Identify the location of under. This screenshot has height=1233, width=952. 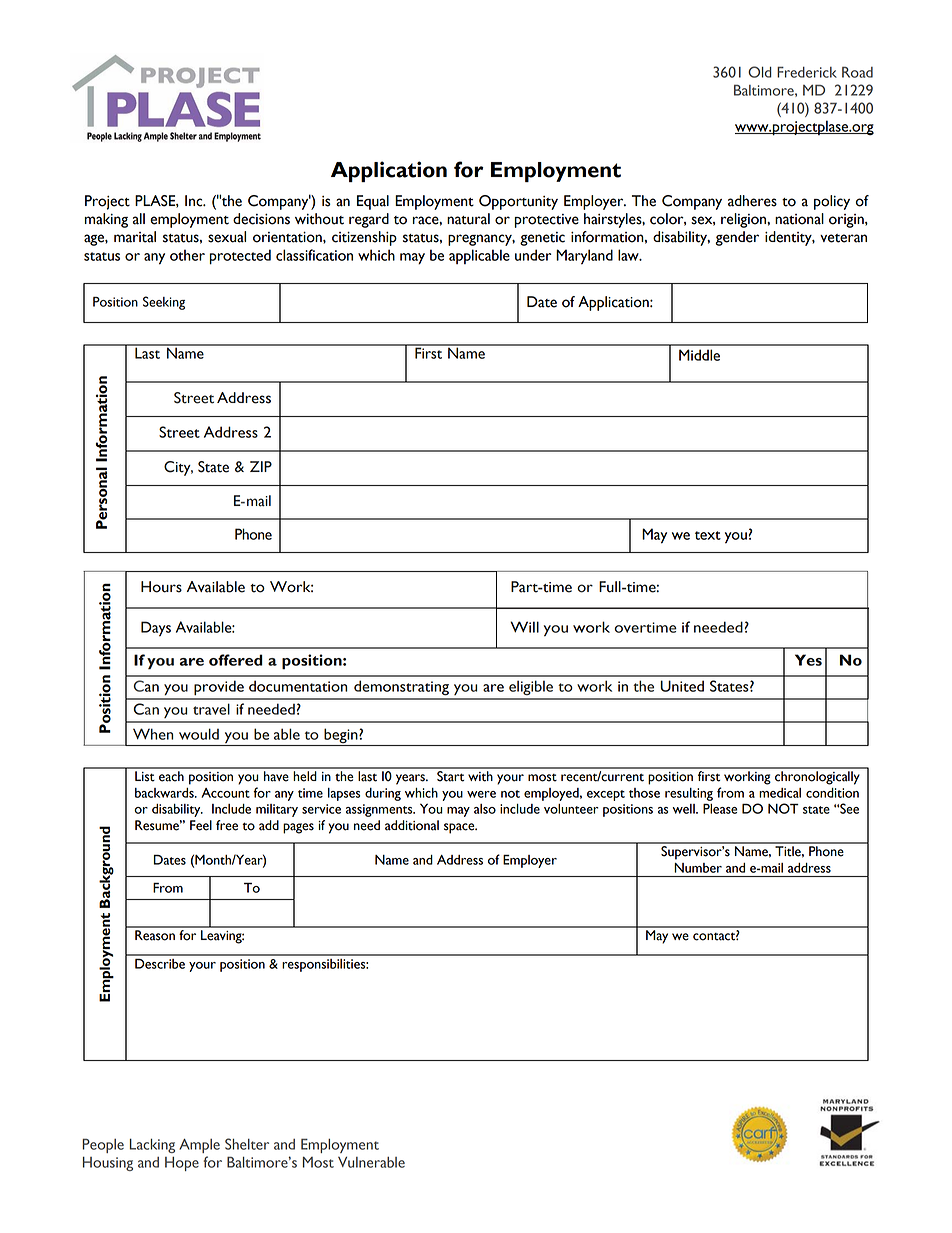
(533, 255).
